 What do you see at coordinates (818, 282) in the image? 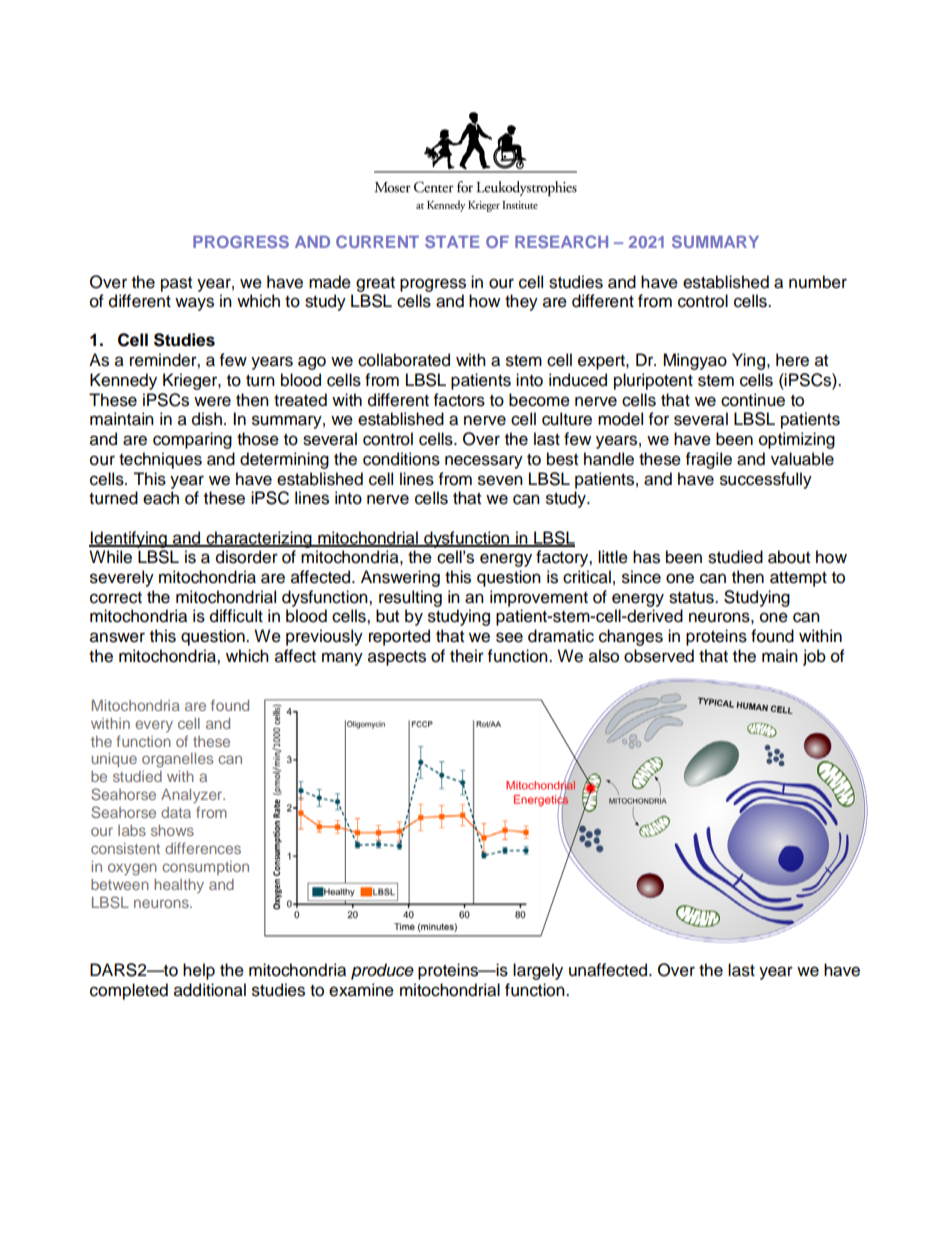
I see `number` at bounding box center [818, 282].
